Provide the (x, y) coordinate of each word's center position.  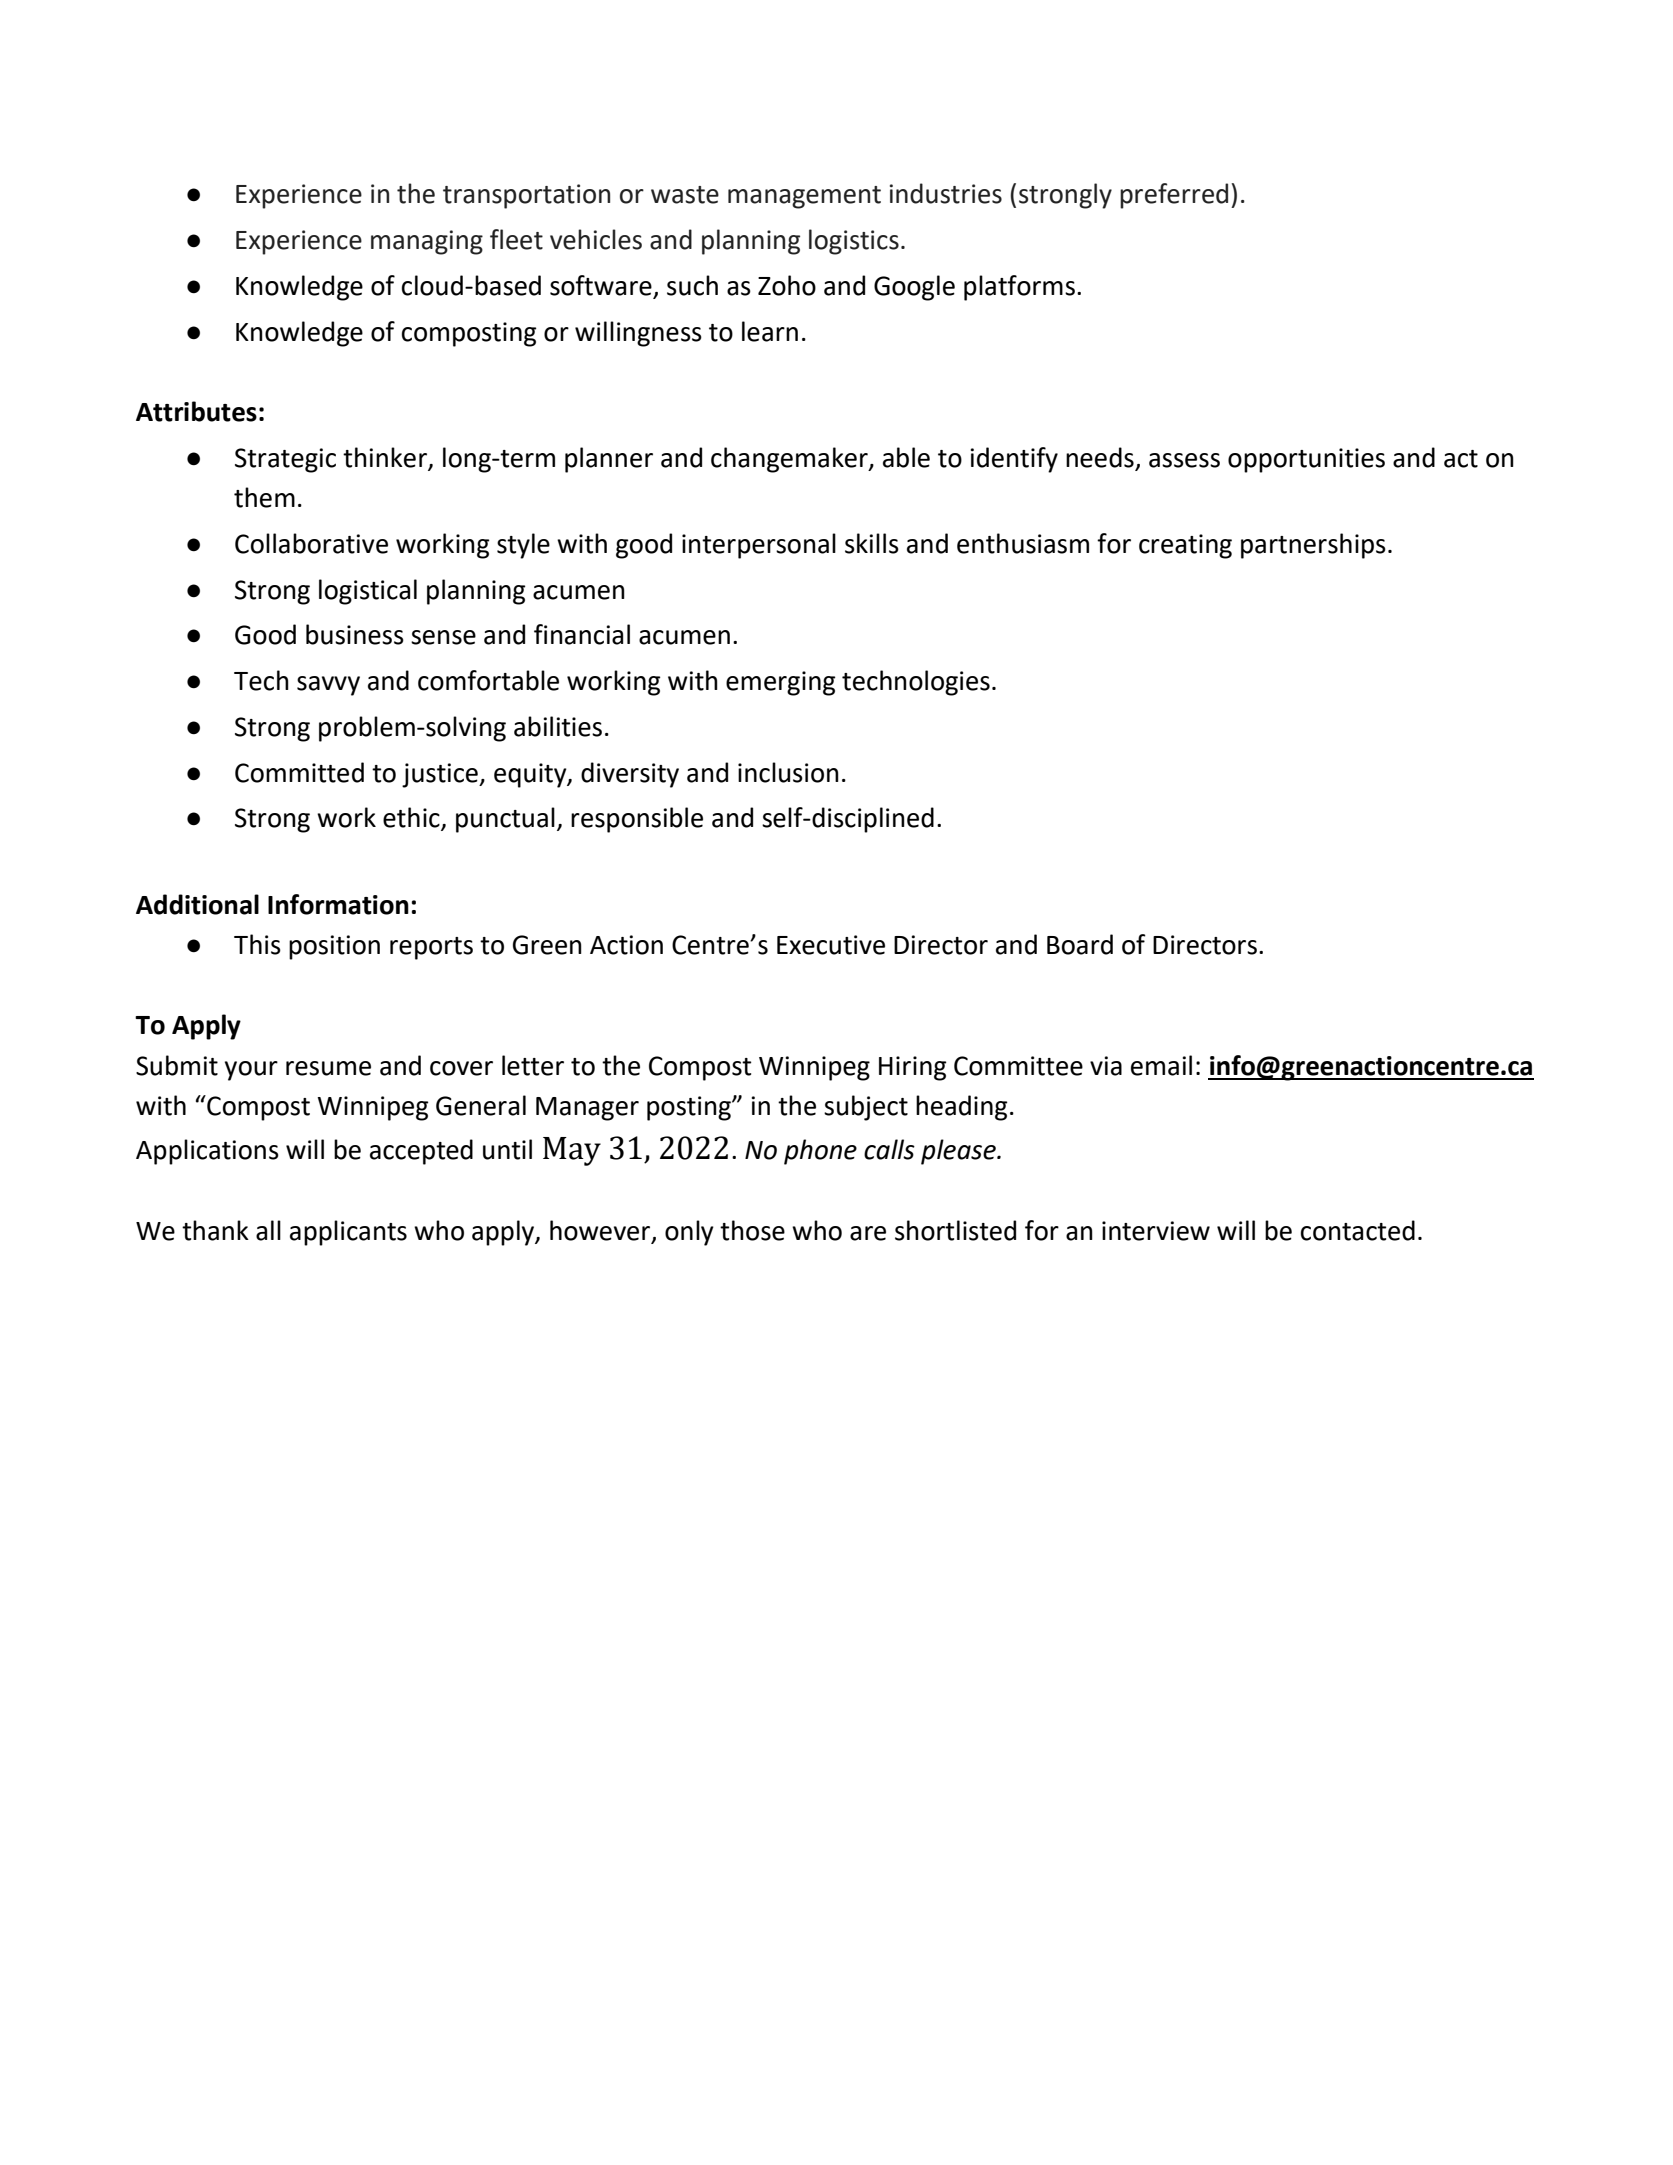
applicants (348, 1233)
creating (1185, 546)
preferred (1174, 196)
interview (1156, 1231)
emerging (780, 683)
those (752, 1230)
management (804, 197)
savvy (328, 686)
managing (427, 242)
